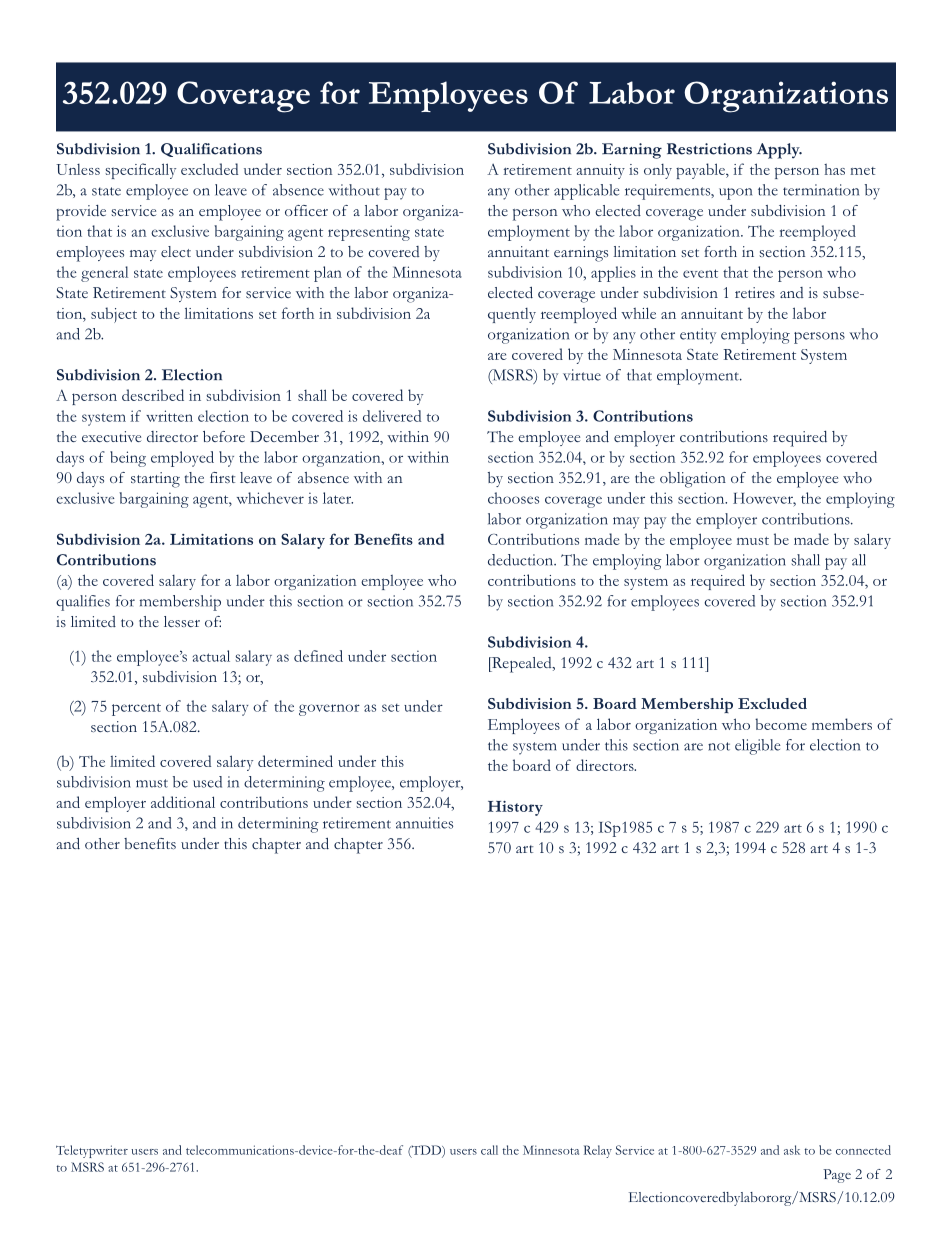 The width and height of the page is (952, 1233). Describe the element at coordinates (586, 192) in the page. I see `applicable` at that location.
